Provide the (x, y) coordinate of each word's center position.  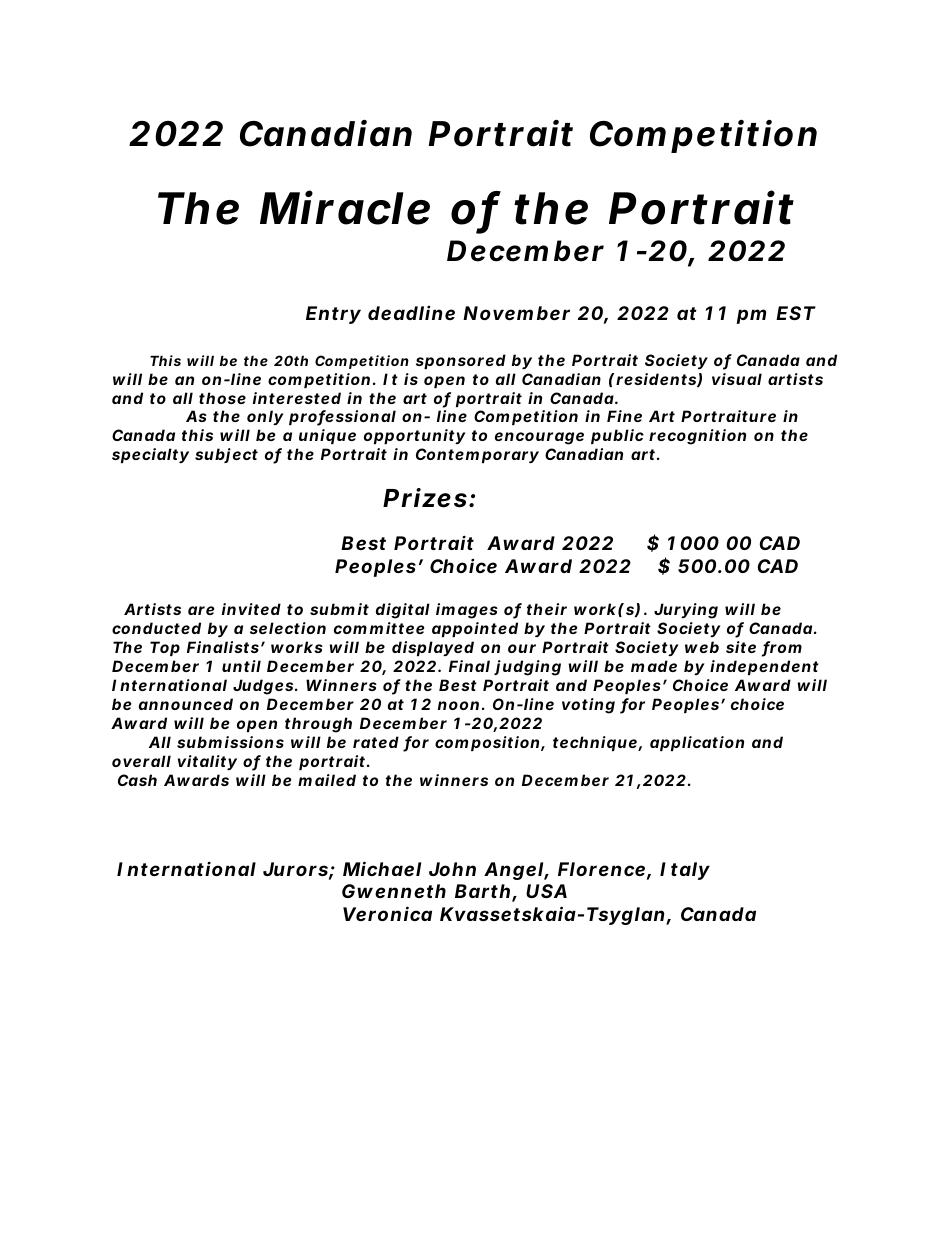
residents (657, 380)
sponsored (461, 361)
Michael (382, 868)
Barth (482, 891)
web (702, 647)
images (467, 611)
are (201, 610)
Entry (333, 315)
